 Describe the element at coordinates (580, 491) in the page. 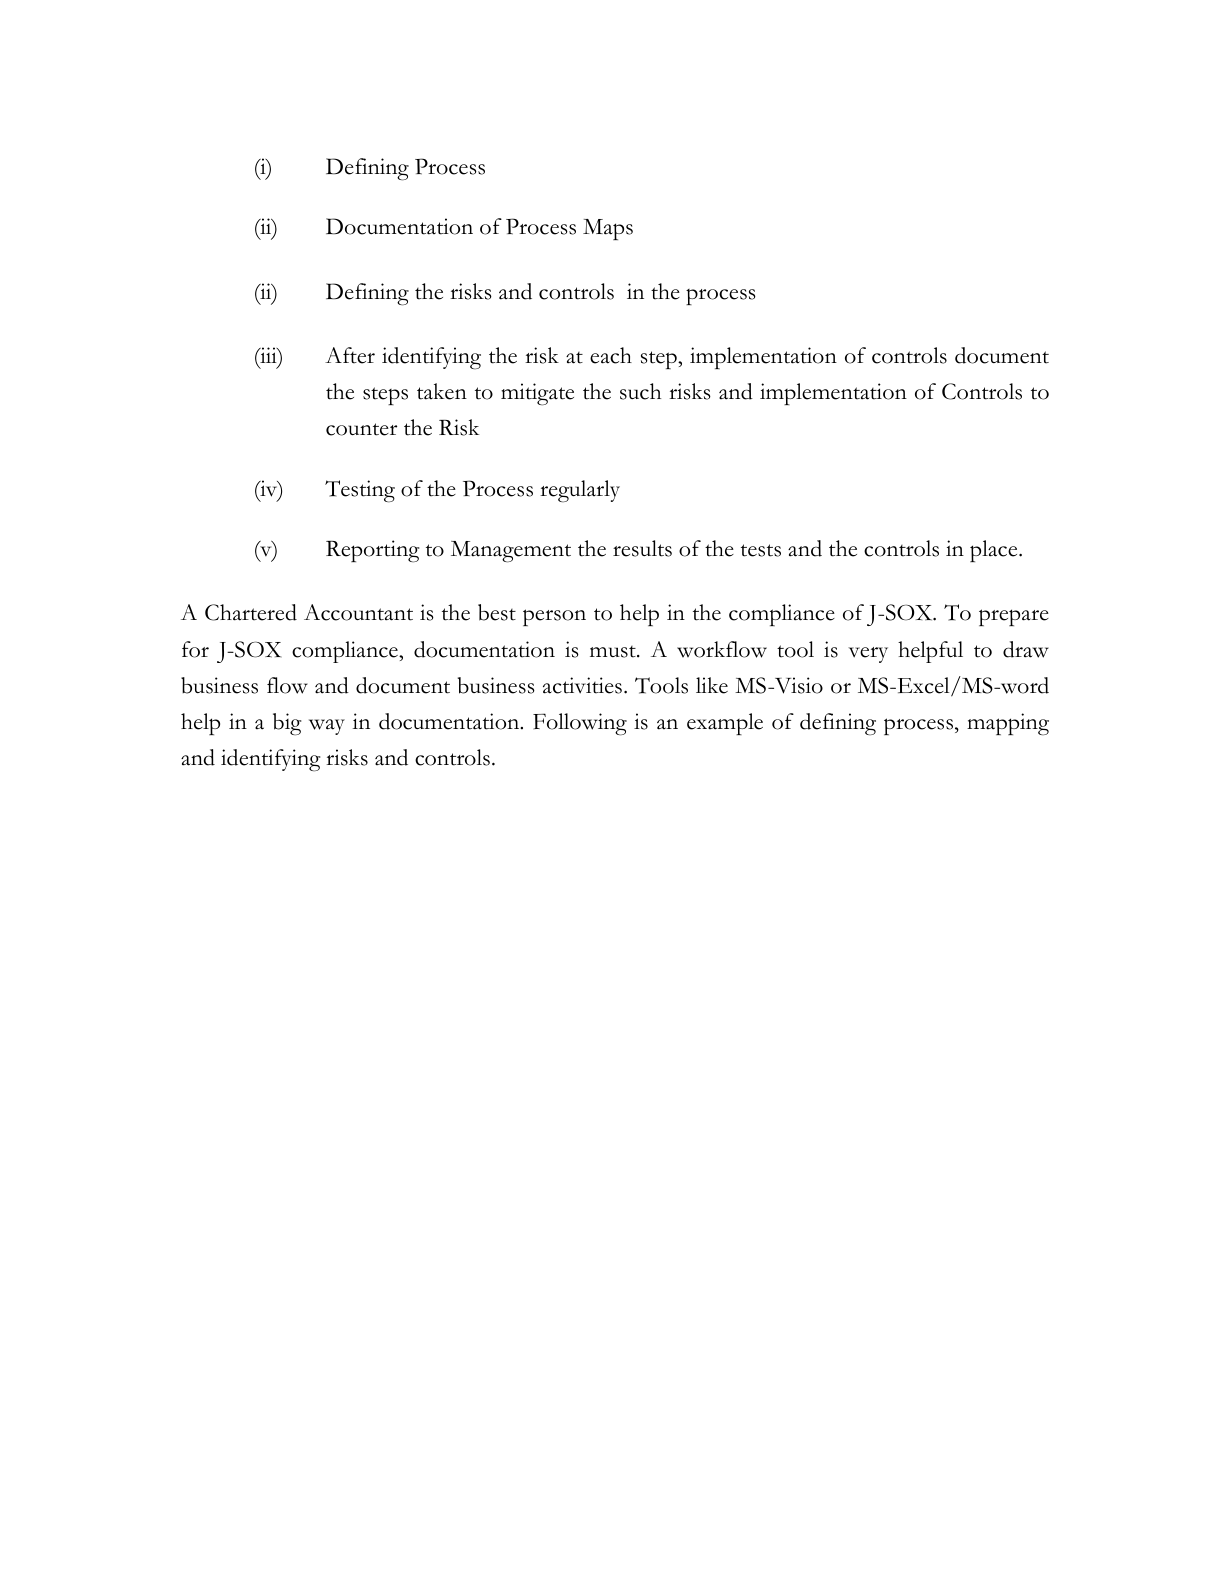

I see `regularly` at that location.
